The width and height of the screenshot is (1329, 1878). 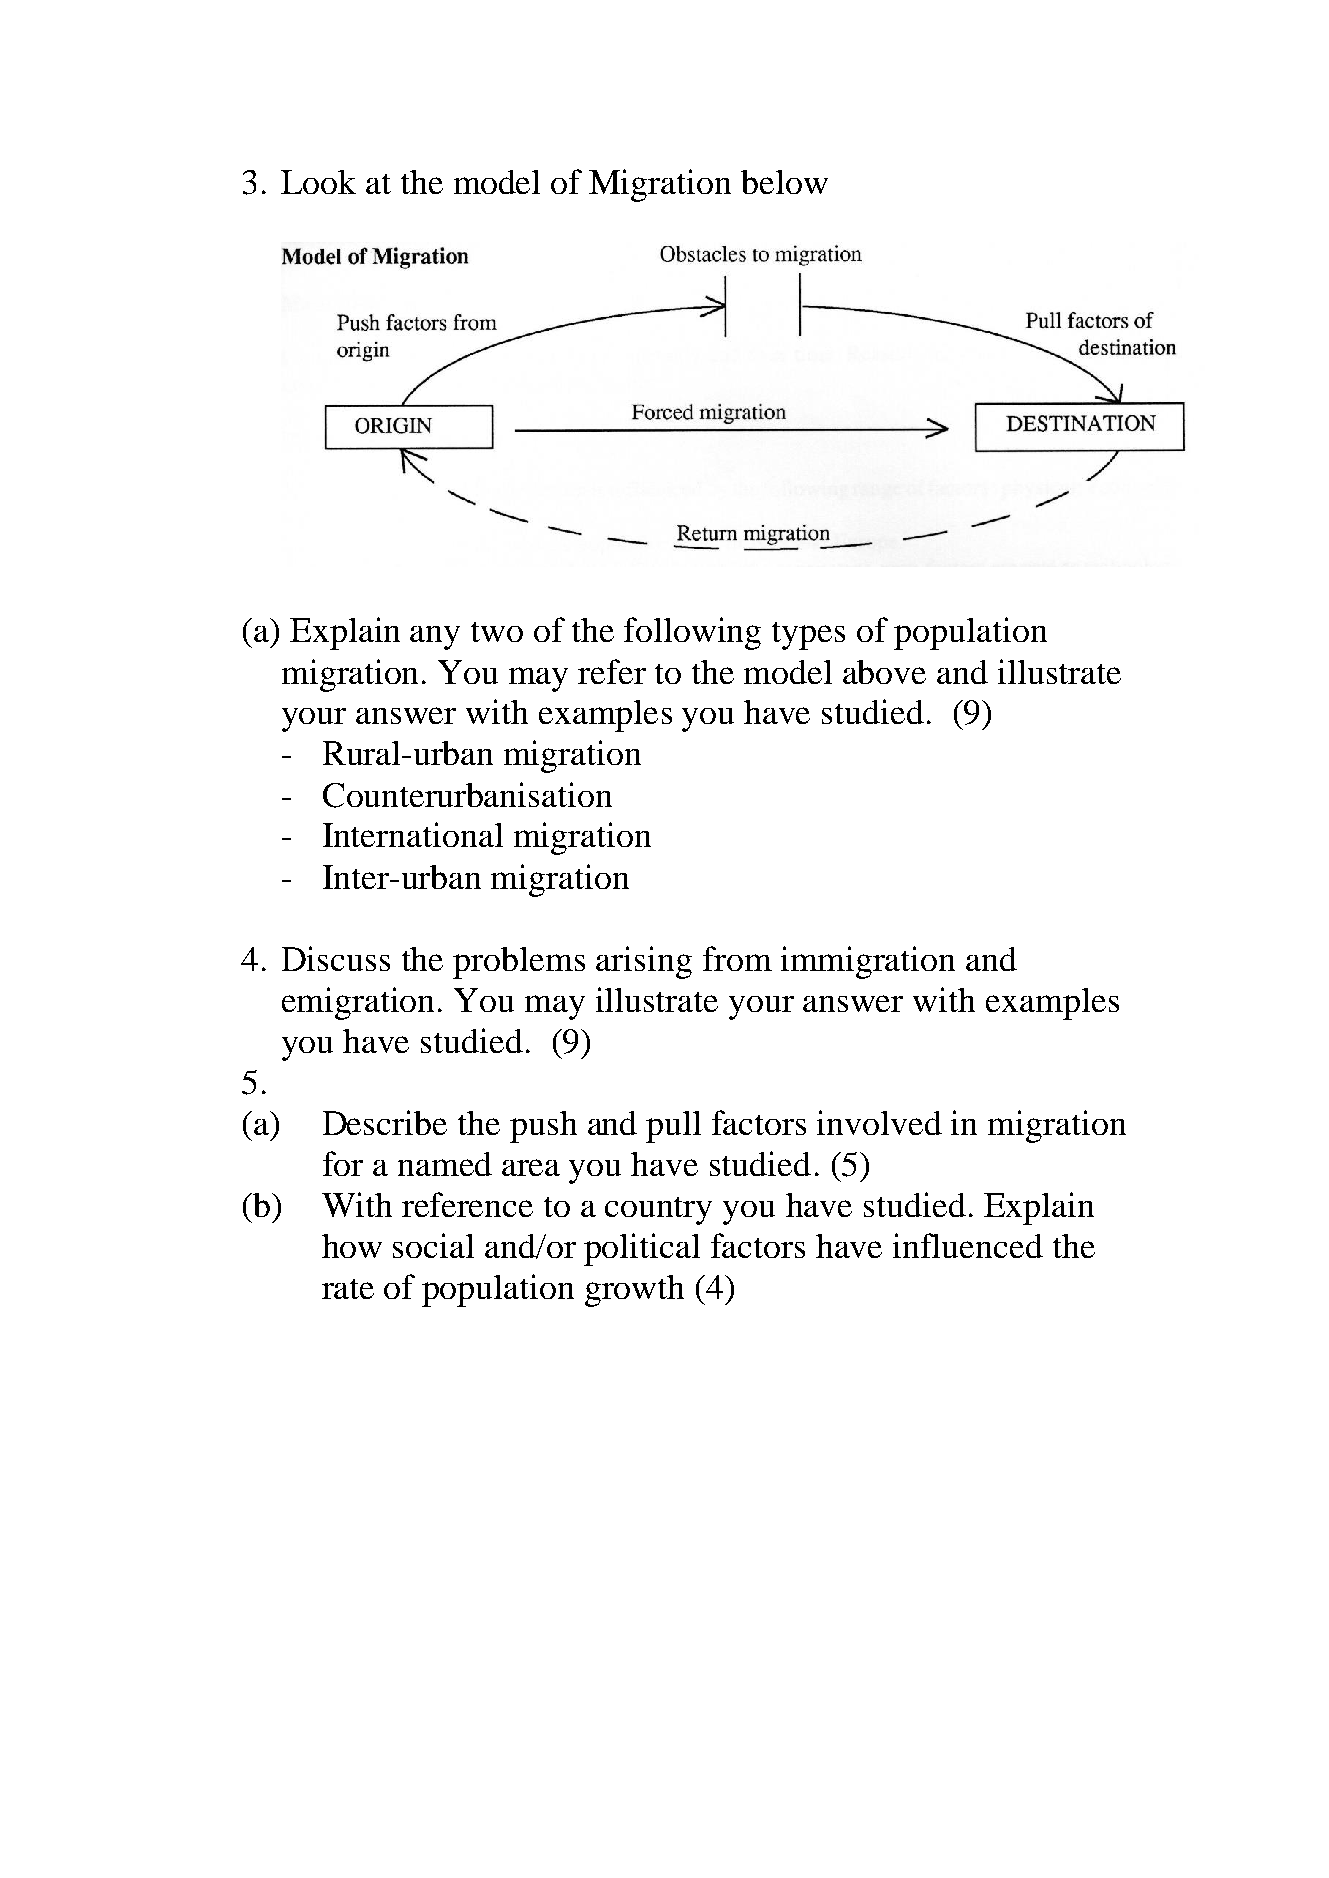 I want to click on Look, so click(x=318, y=182).
